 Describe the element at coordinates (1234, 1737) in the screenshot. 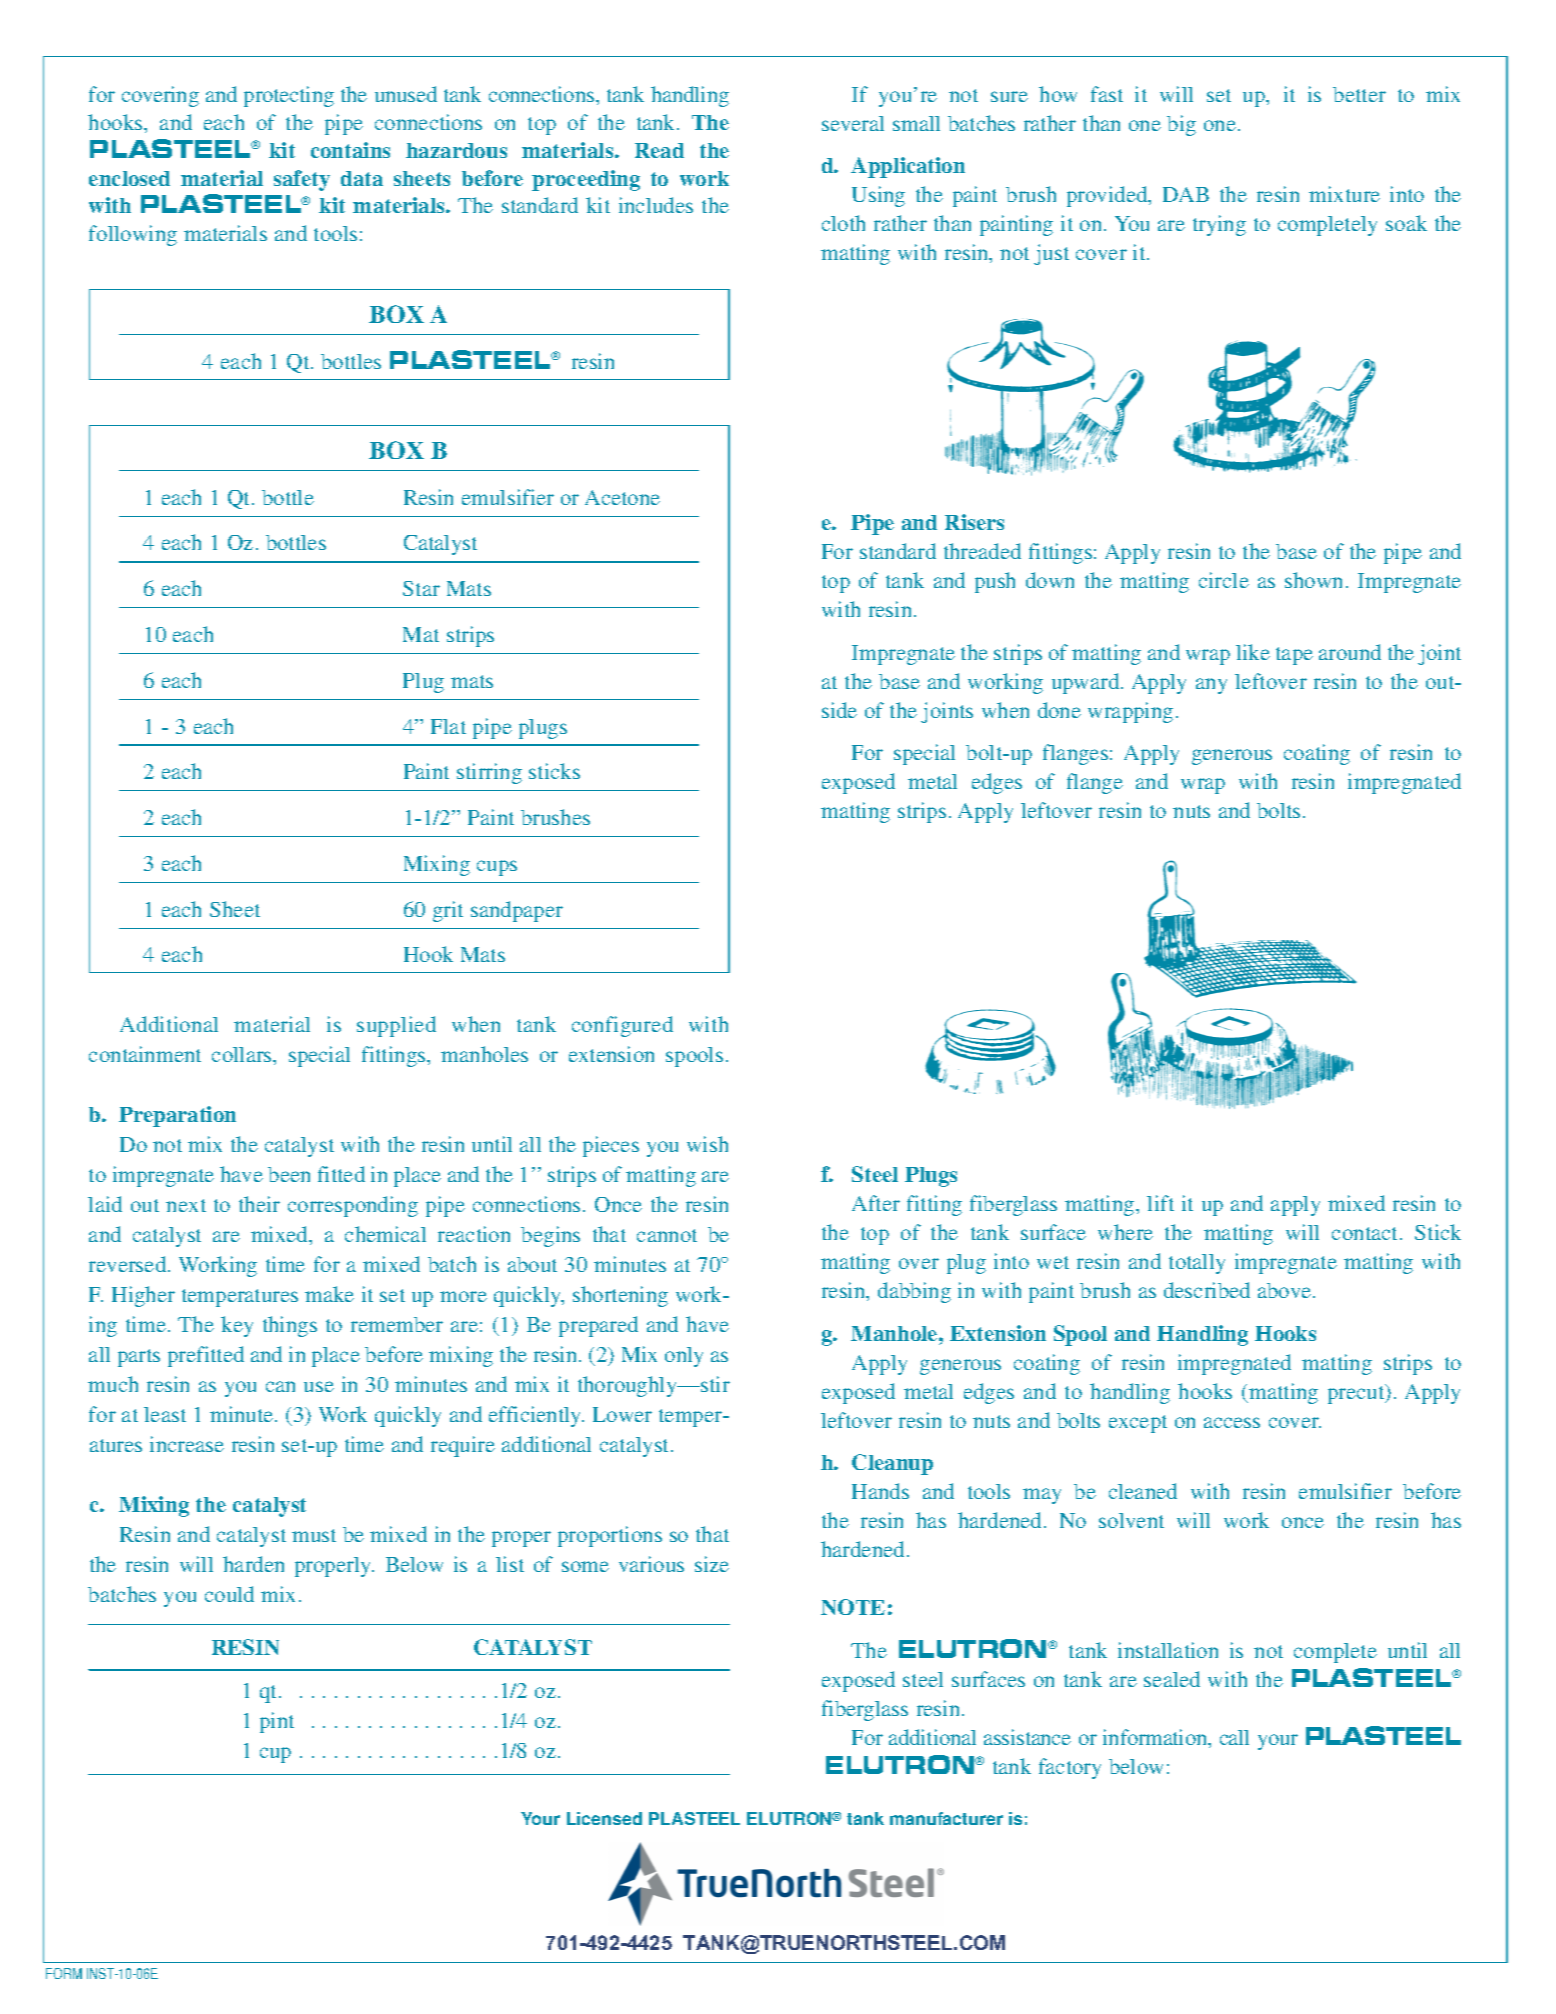

I see `call` at that location.
